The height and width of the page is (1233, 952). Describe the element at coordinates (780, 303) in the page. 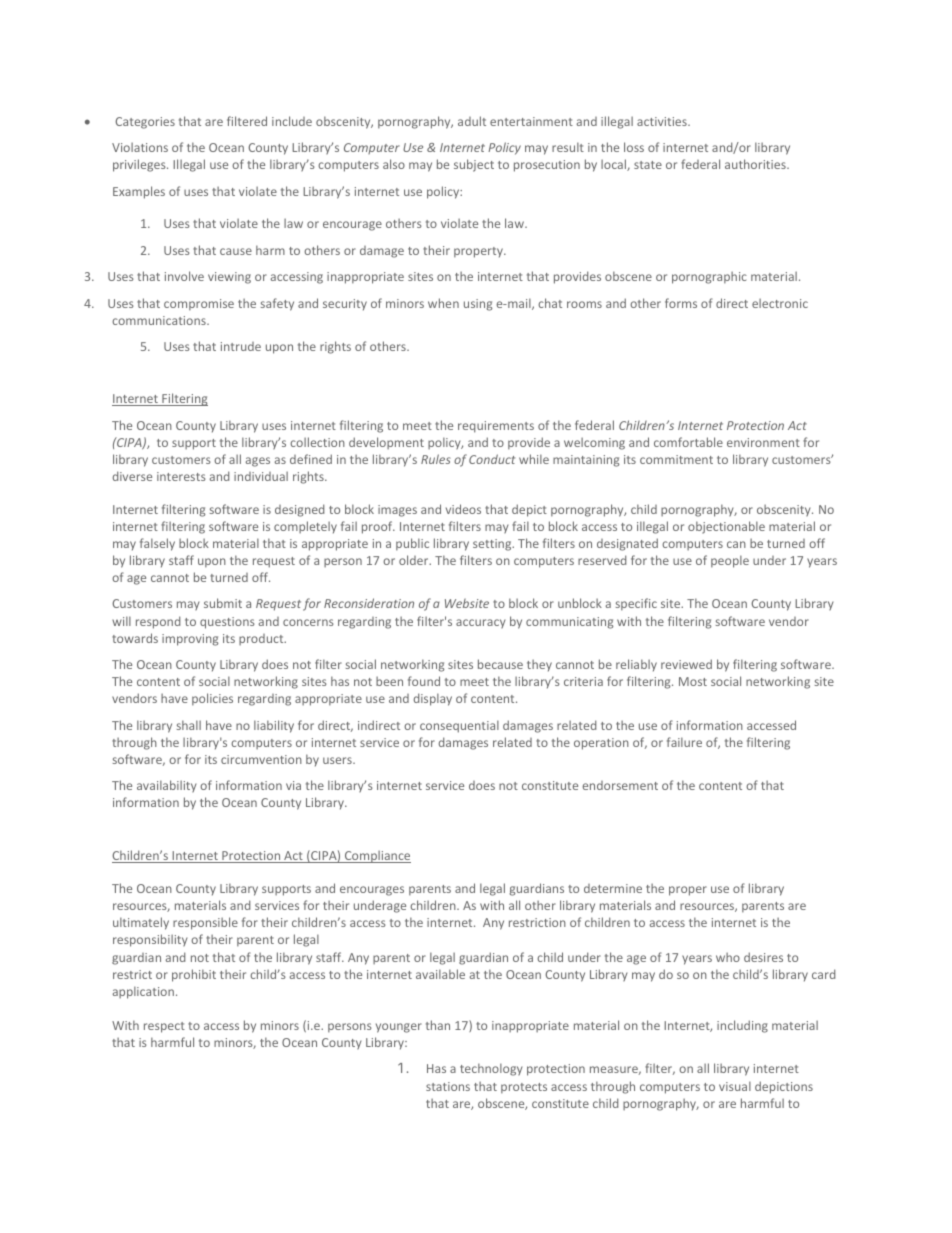

I see `electronic` at that location.
